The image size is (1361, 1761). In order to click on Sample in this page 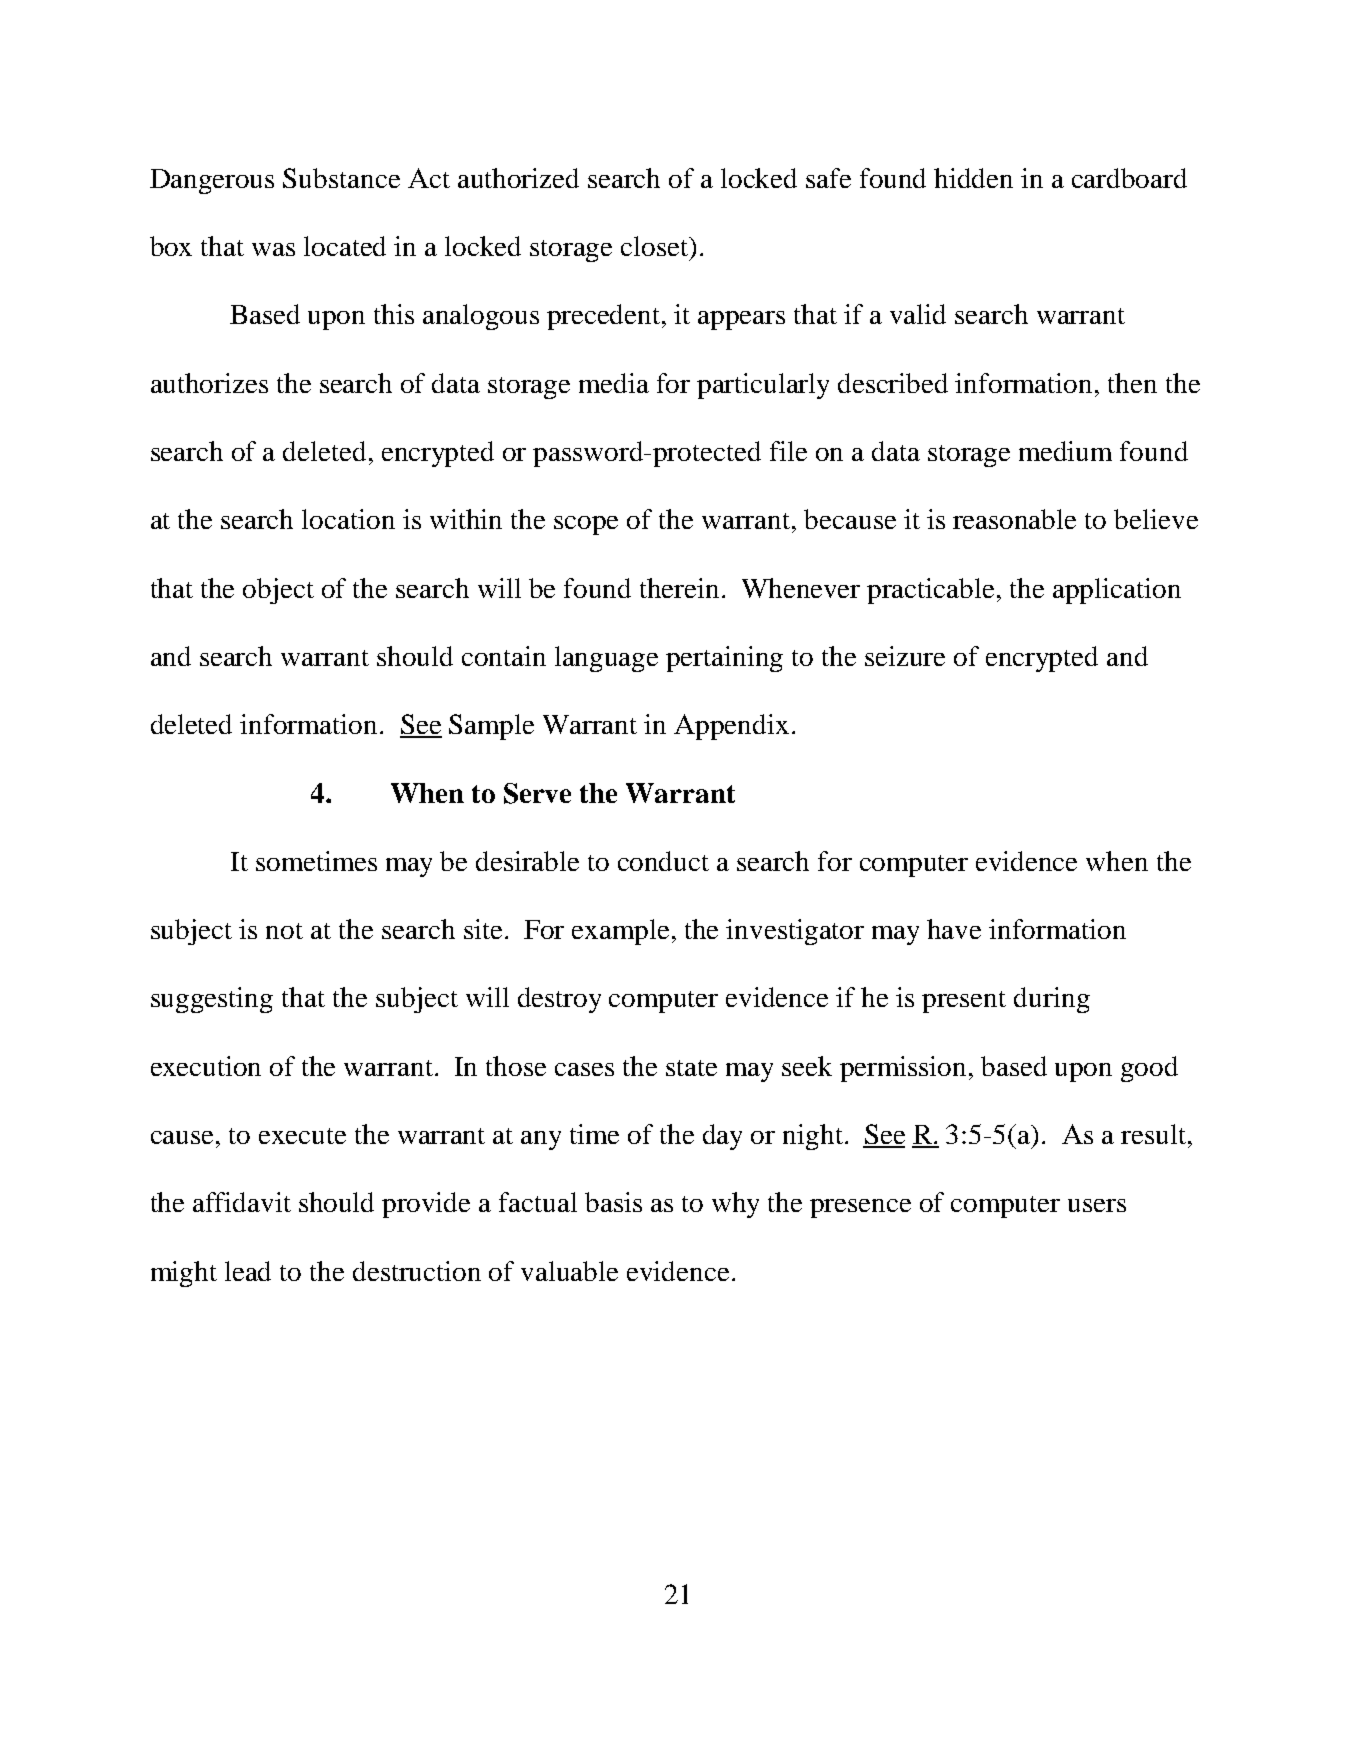, I will do `click(491, 727)`.
